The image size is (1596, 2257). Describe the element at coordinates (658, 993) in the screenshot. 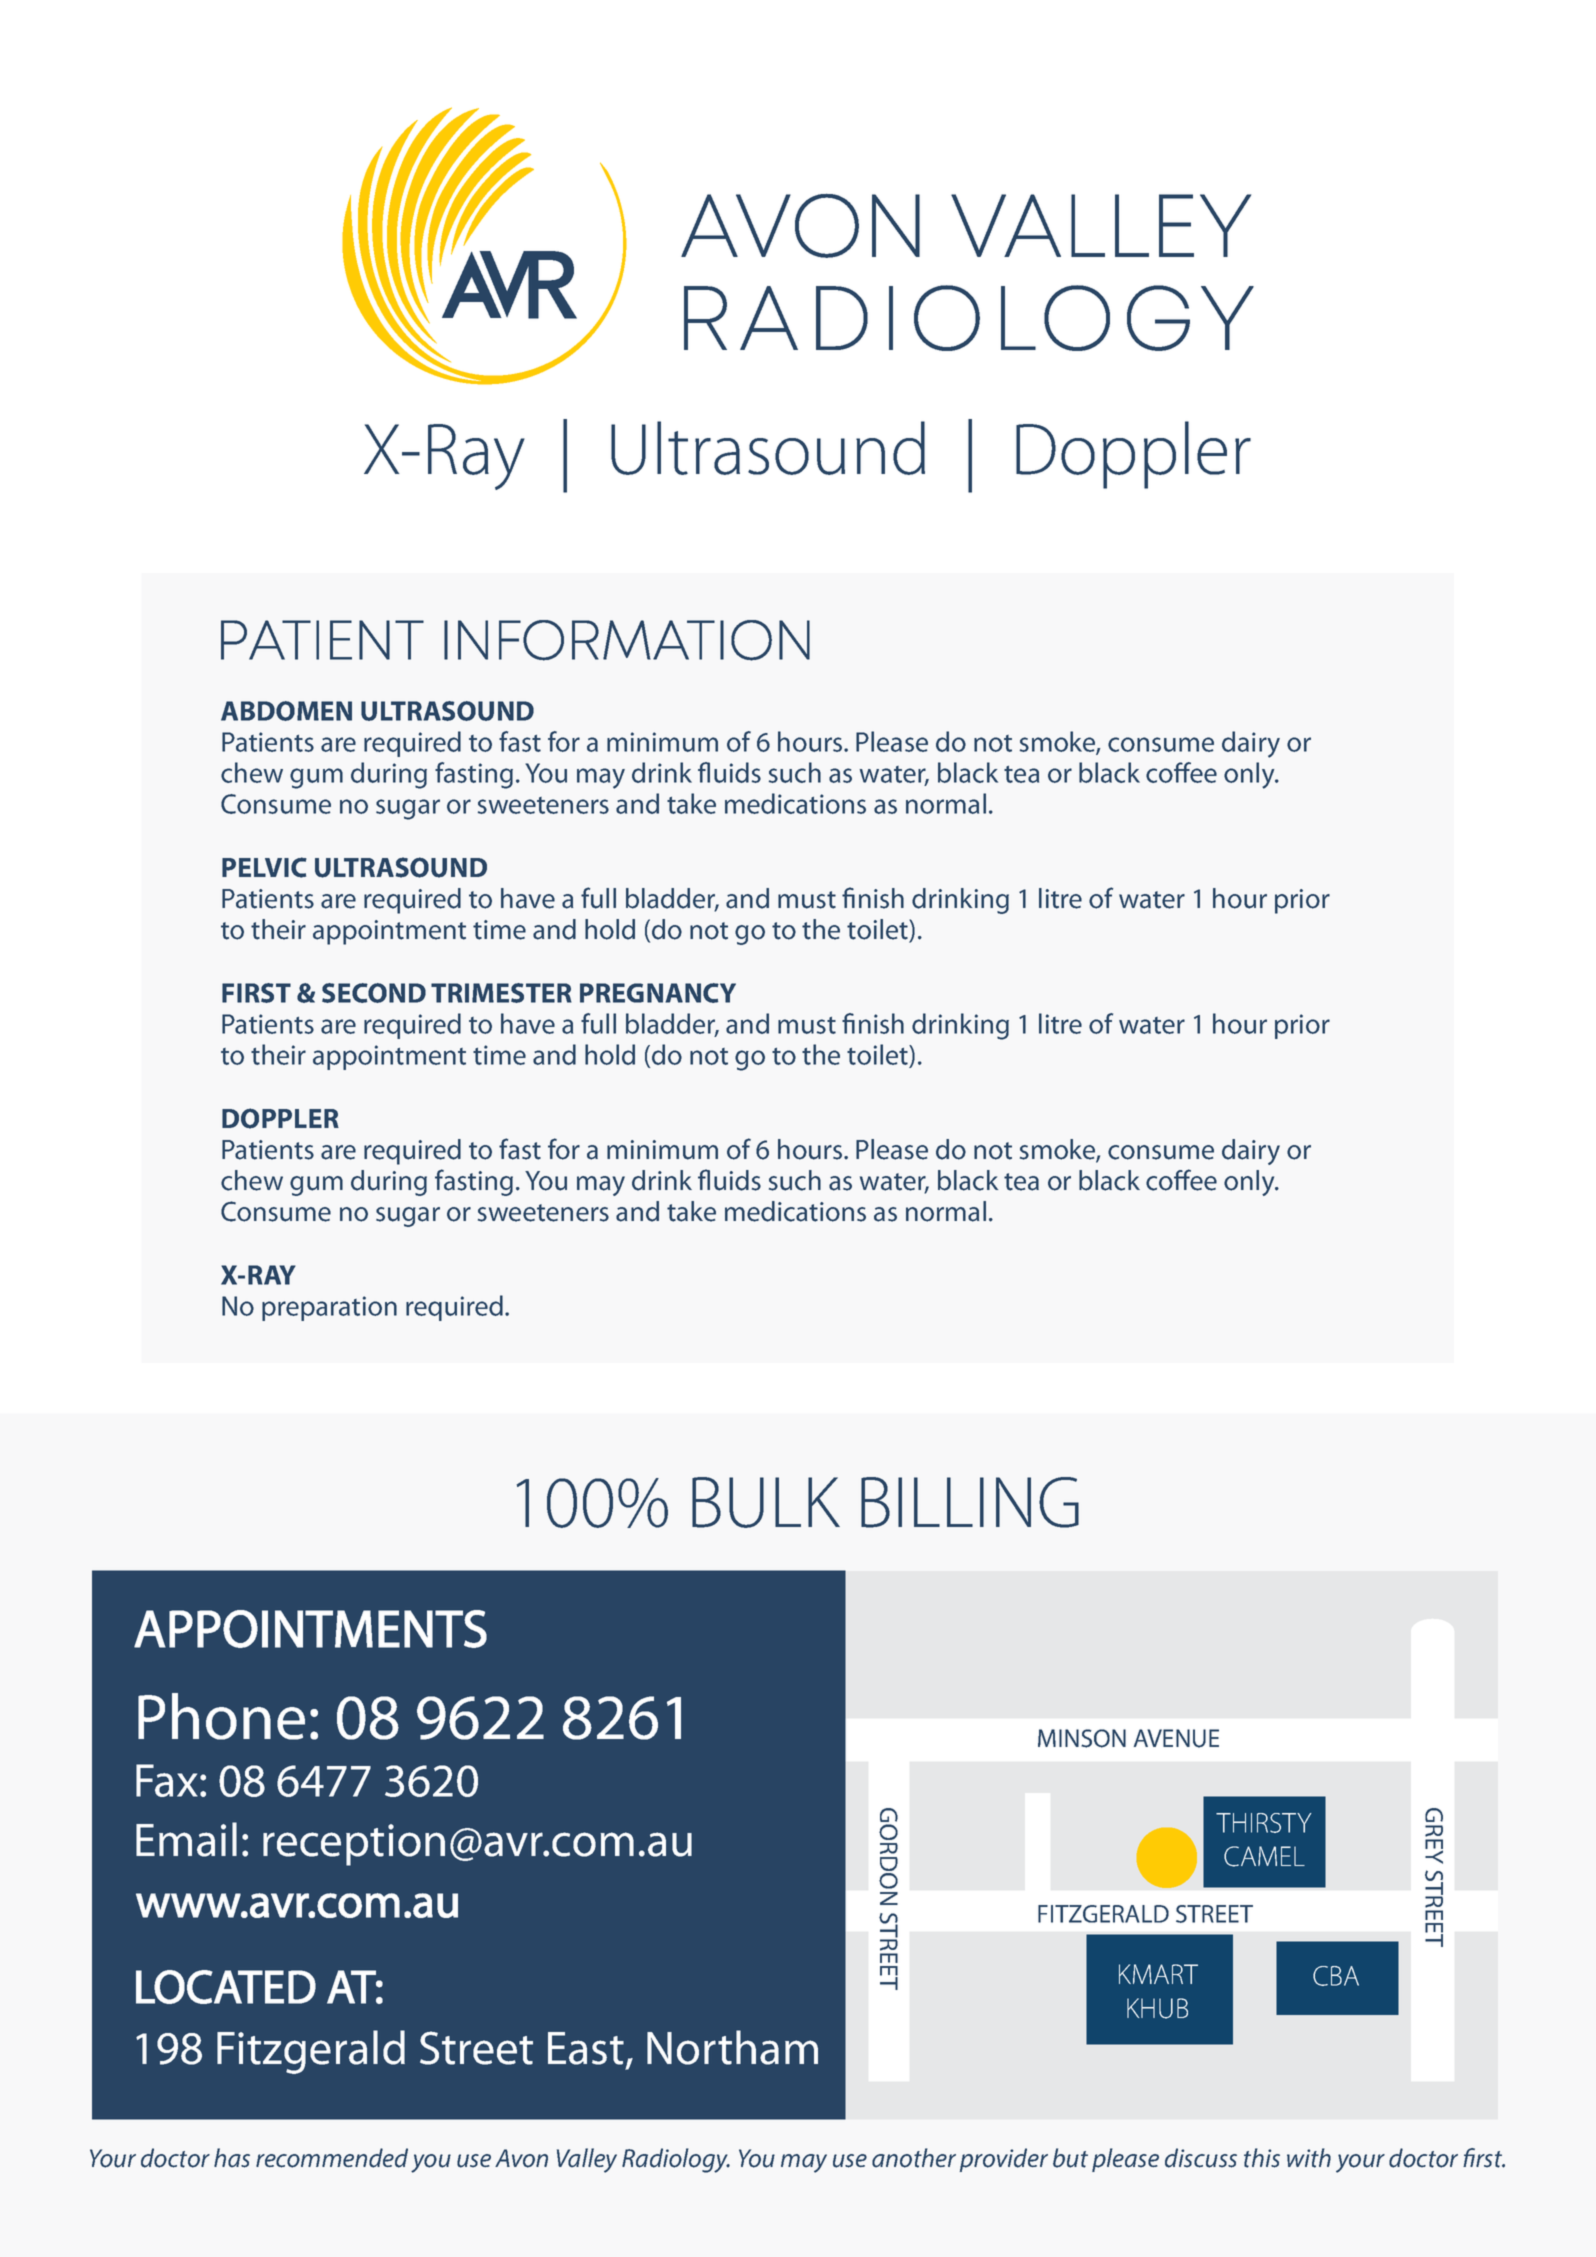

I see `PREGNANCY` at that location.
